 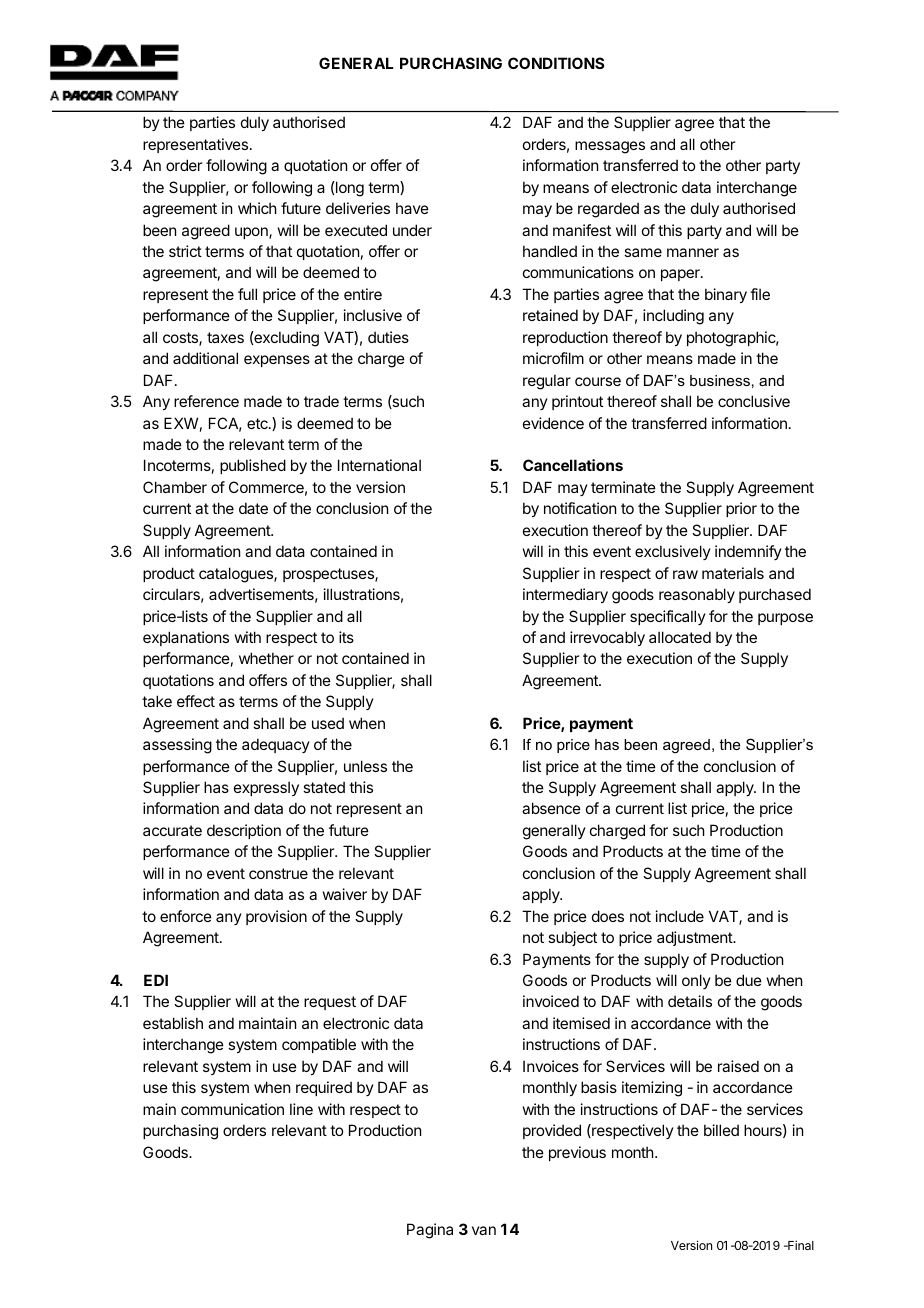 What do you see at coordinates (266, 658) in the page?
I see `whether` at bounding box center [266, 658].
